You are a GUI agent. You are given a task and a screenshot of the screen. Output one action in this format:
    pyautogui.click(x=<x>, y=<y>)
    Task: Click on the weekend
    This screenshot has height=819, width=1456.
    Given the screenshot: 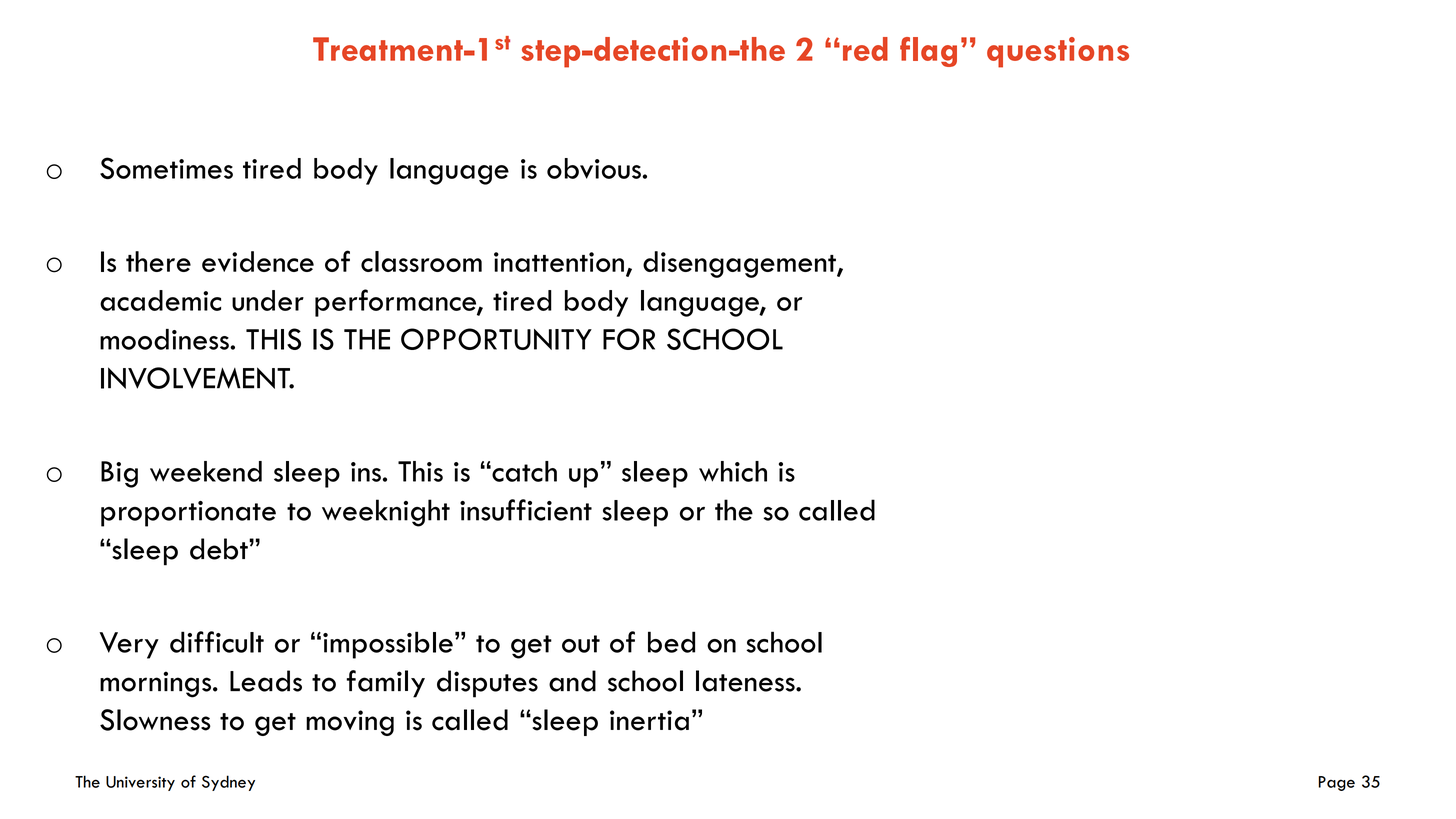 What is the action you would take?
    pyautogui.click(x=206, y=471)
